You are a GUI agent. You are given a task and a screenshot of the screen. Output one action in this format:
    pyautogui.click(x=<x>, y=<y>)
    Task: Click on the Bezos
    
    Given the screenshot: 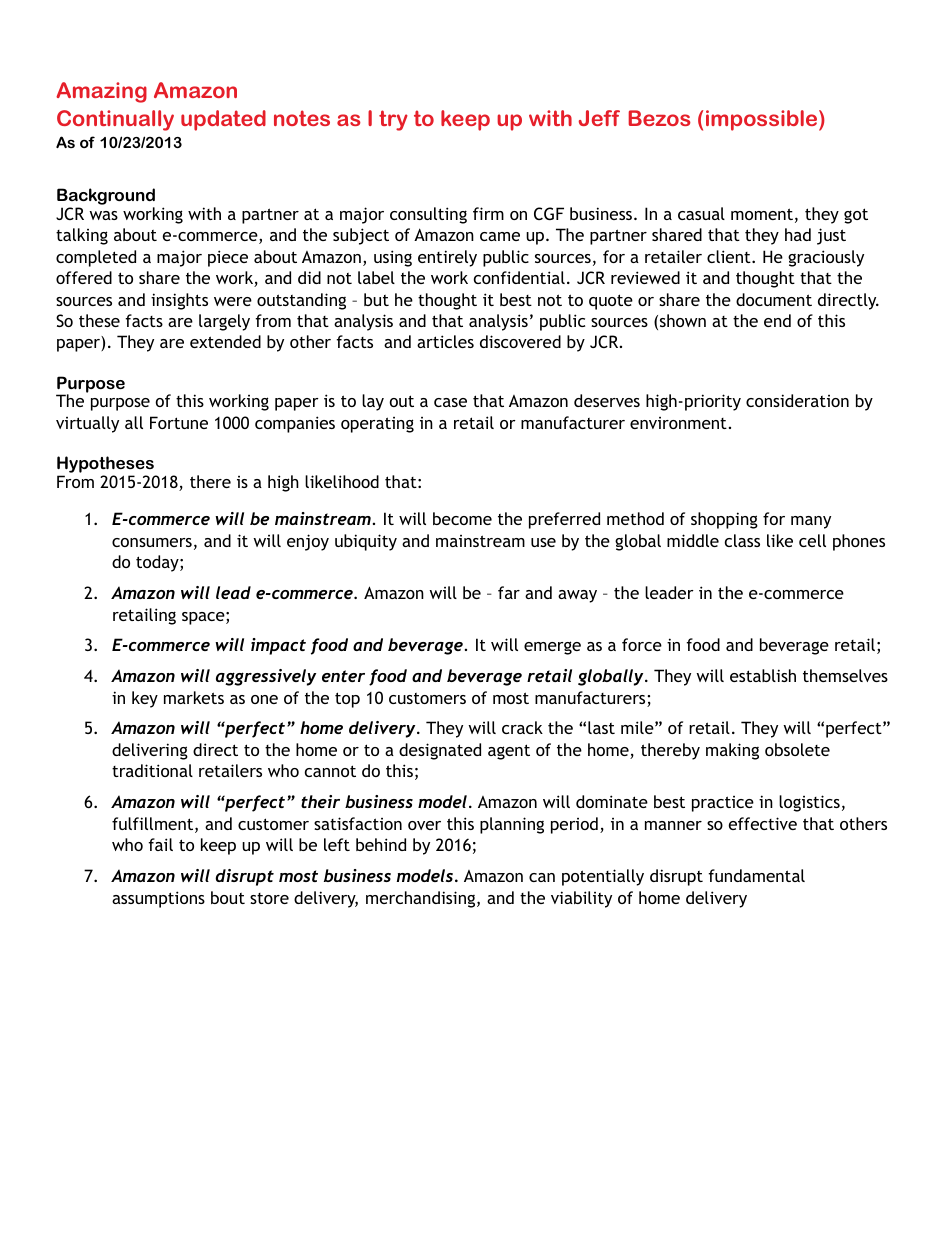 What is the action you would take?
    pyautogui.click(x=659, y=118)
